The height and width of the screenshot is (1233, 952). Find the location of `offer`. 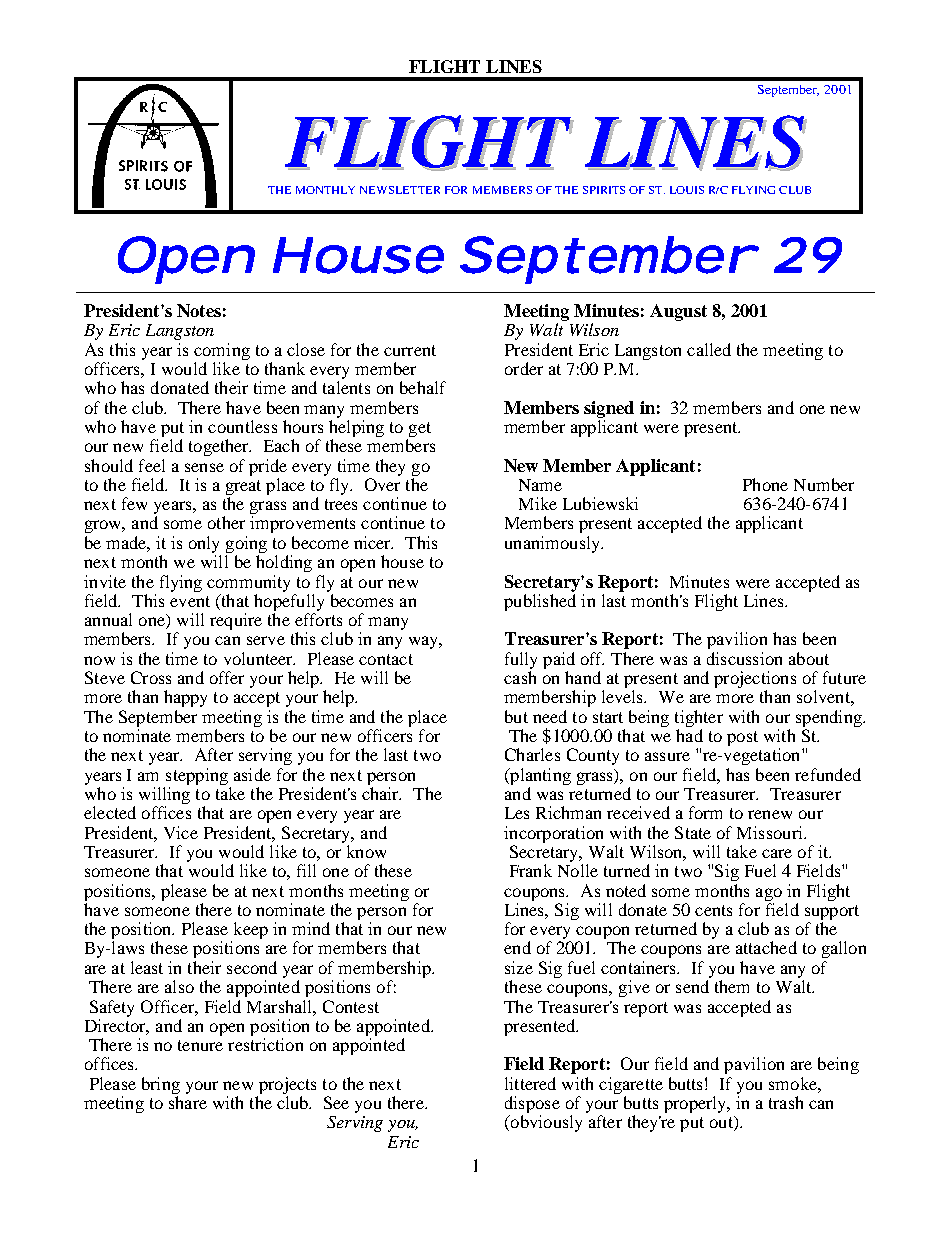

offer is located at coordinates (227, 677).
